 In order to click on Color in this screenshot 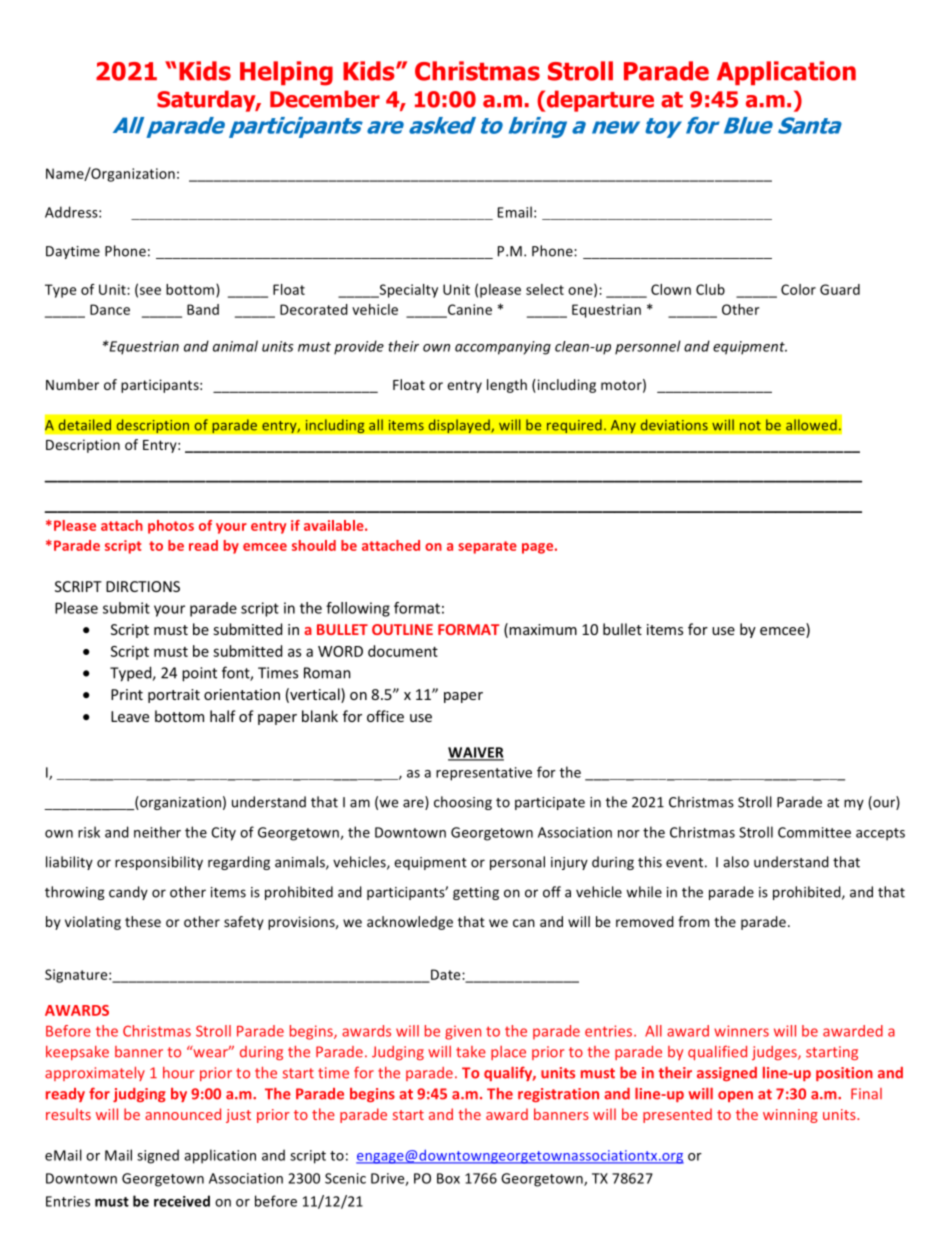, I will do `click(798, 289)`.
